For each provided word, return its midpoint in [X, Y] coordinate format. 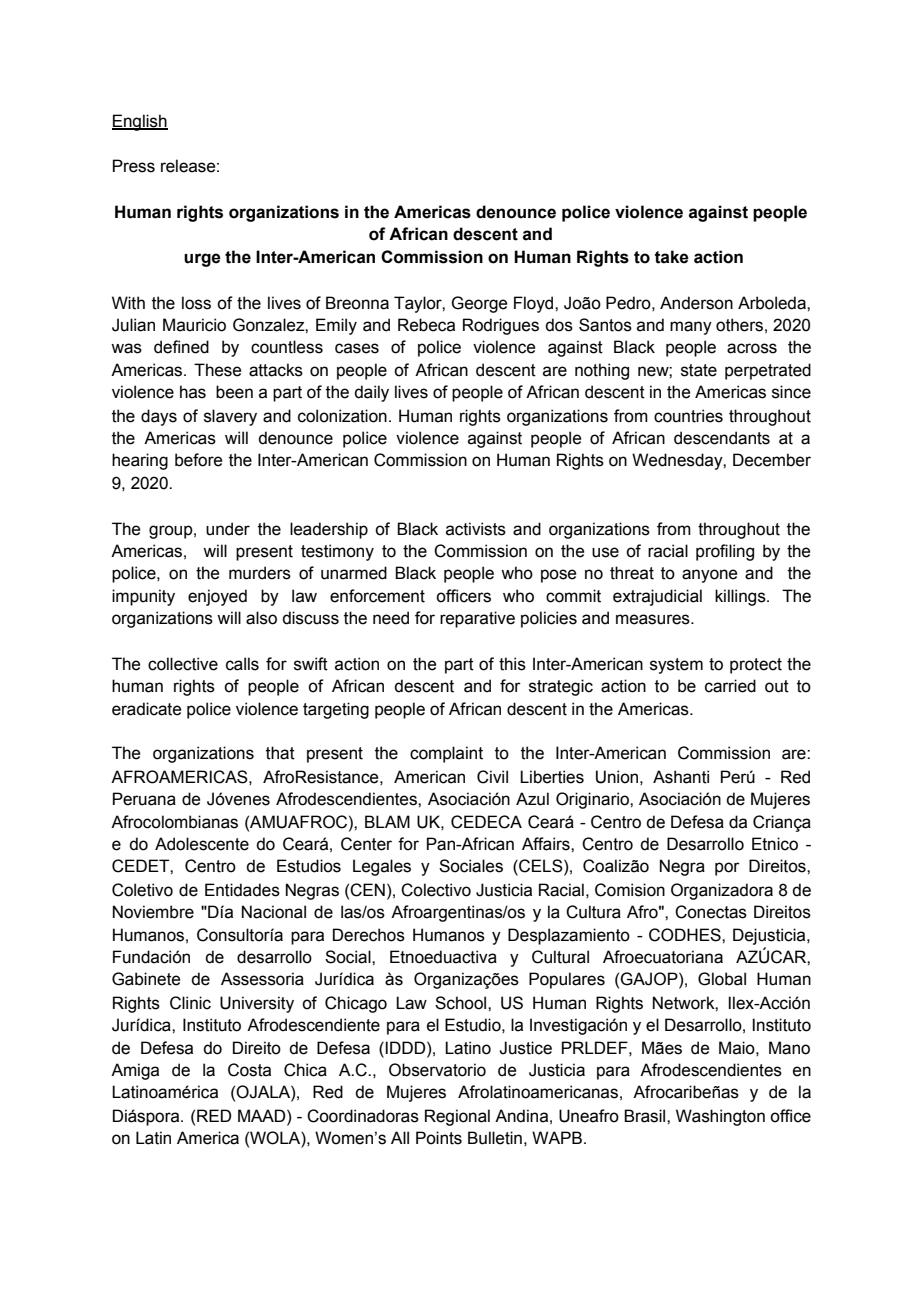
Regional [457, 1117]
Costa [249, 1070]
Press [134, 166]
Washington [720, 1117]
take [671, 257]
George [479, 304]
